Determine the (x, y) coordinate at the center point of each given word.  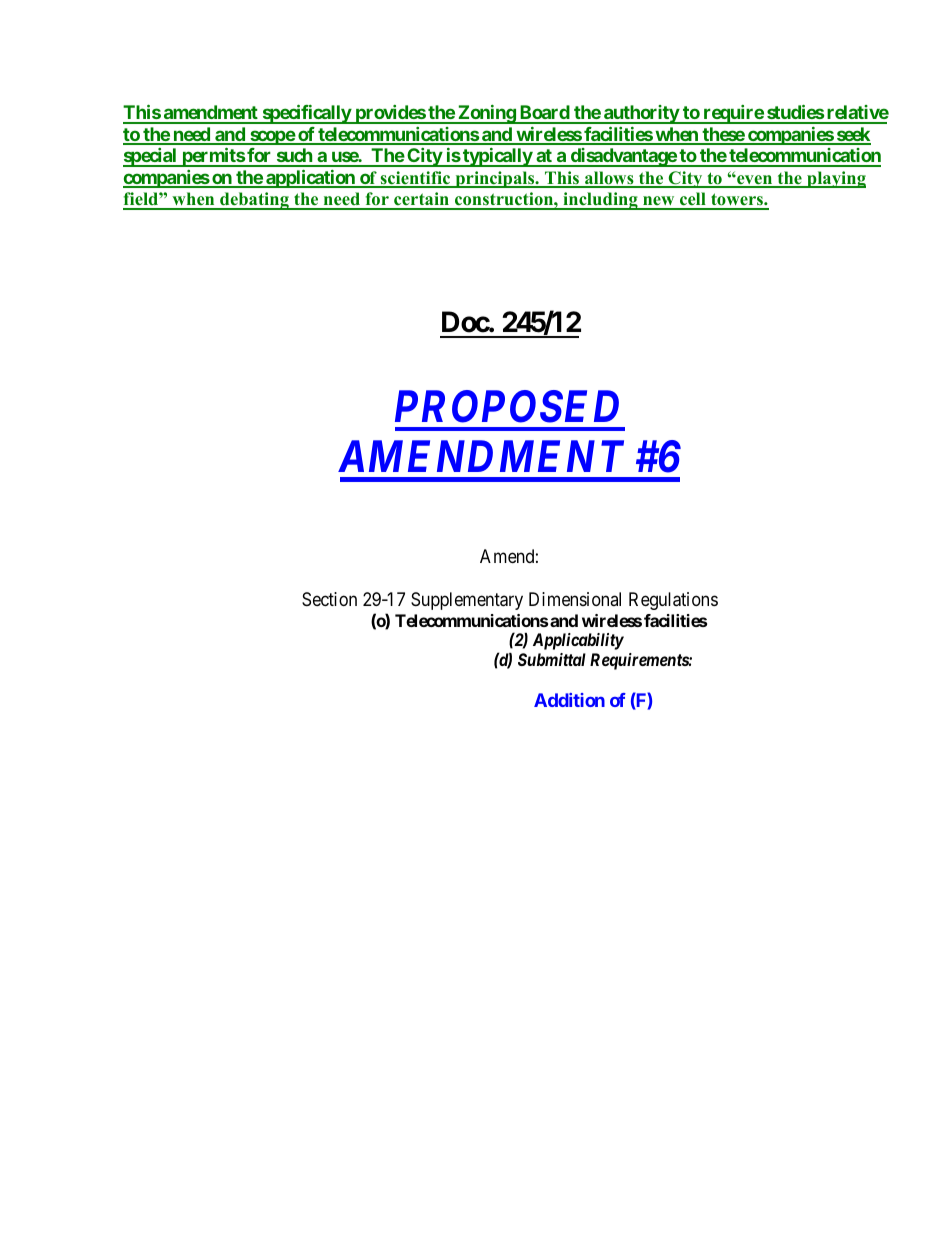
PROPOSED (507, 406)
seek (852, 135)
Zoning (486, 114)
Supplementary (467, 601)
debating (254, 201)
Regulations (673, 601)
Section (329, 599)
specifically (306, 114)
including (600, 201)
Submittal (552, 659)
